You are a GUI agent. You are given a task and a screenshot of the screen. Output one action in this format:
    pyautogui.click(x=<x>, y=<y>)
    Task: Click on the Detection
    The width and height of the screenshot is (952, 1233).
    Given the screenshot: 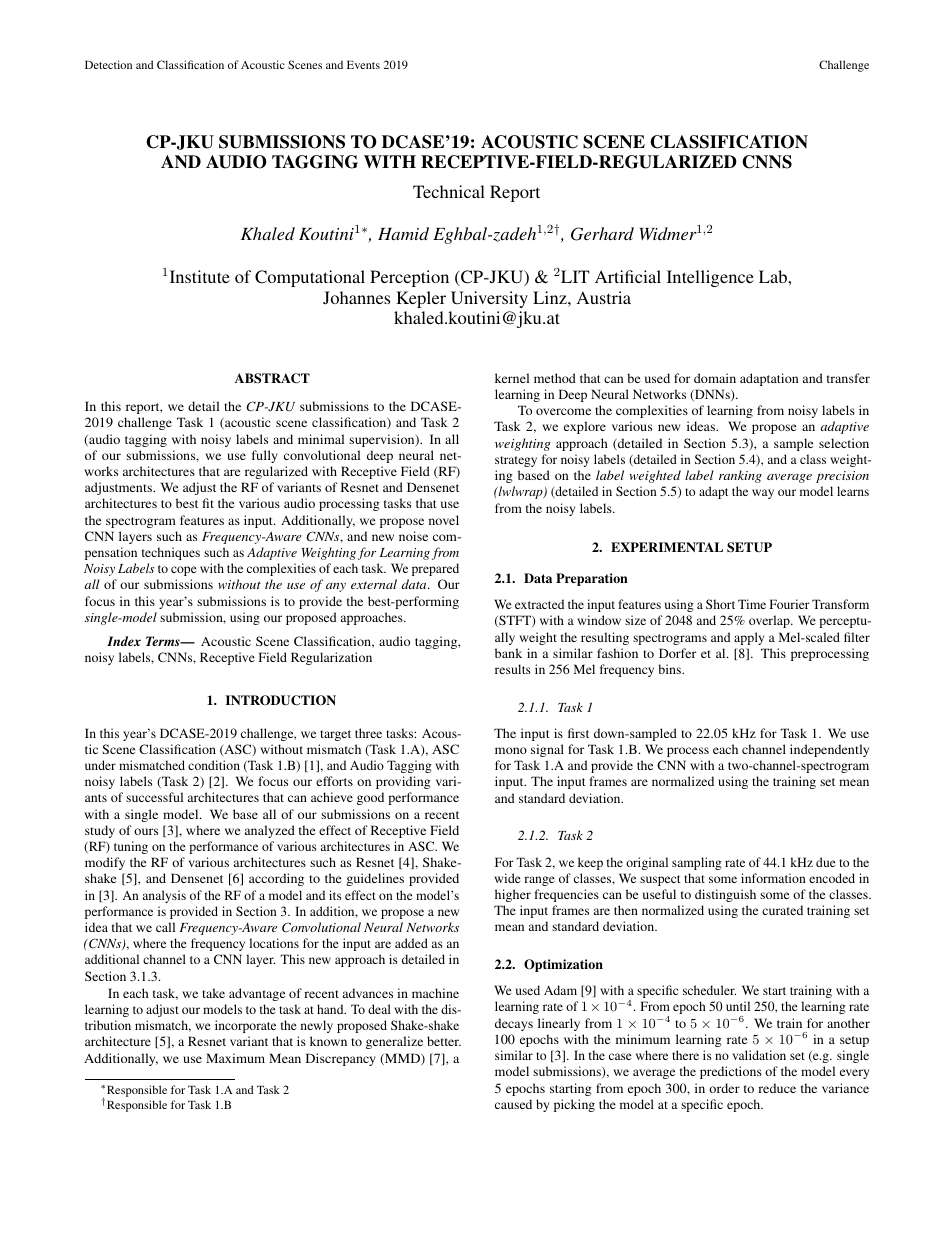 What is the action you would take?
    pyautogui.click(x=108, y=64)
